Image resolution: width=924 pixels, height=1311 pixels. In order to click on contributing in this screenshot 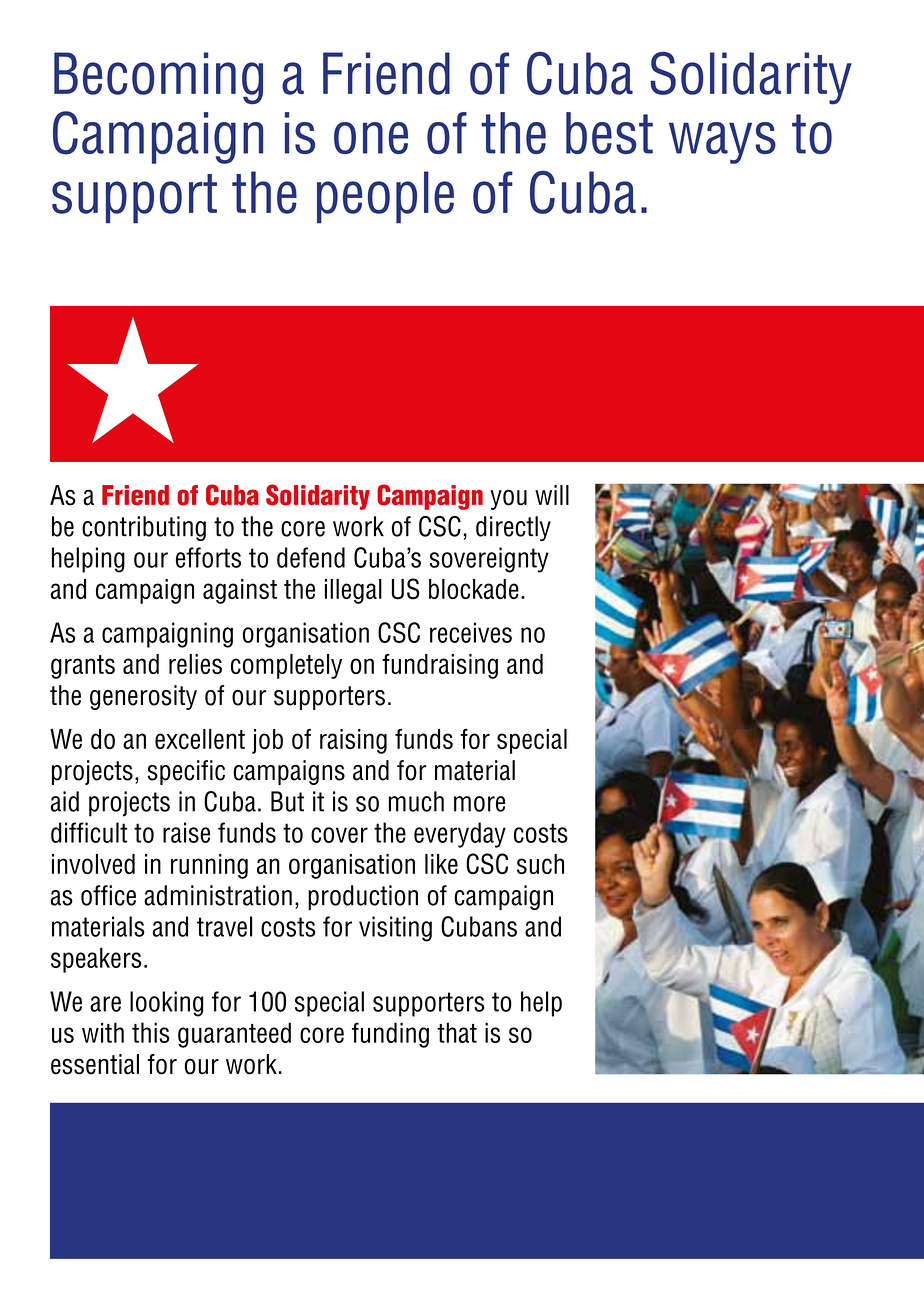, I will do `click(144, 528)`.
